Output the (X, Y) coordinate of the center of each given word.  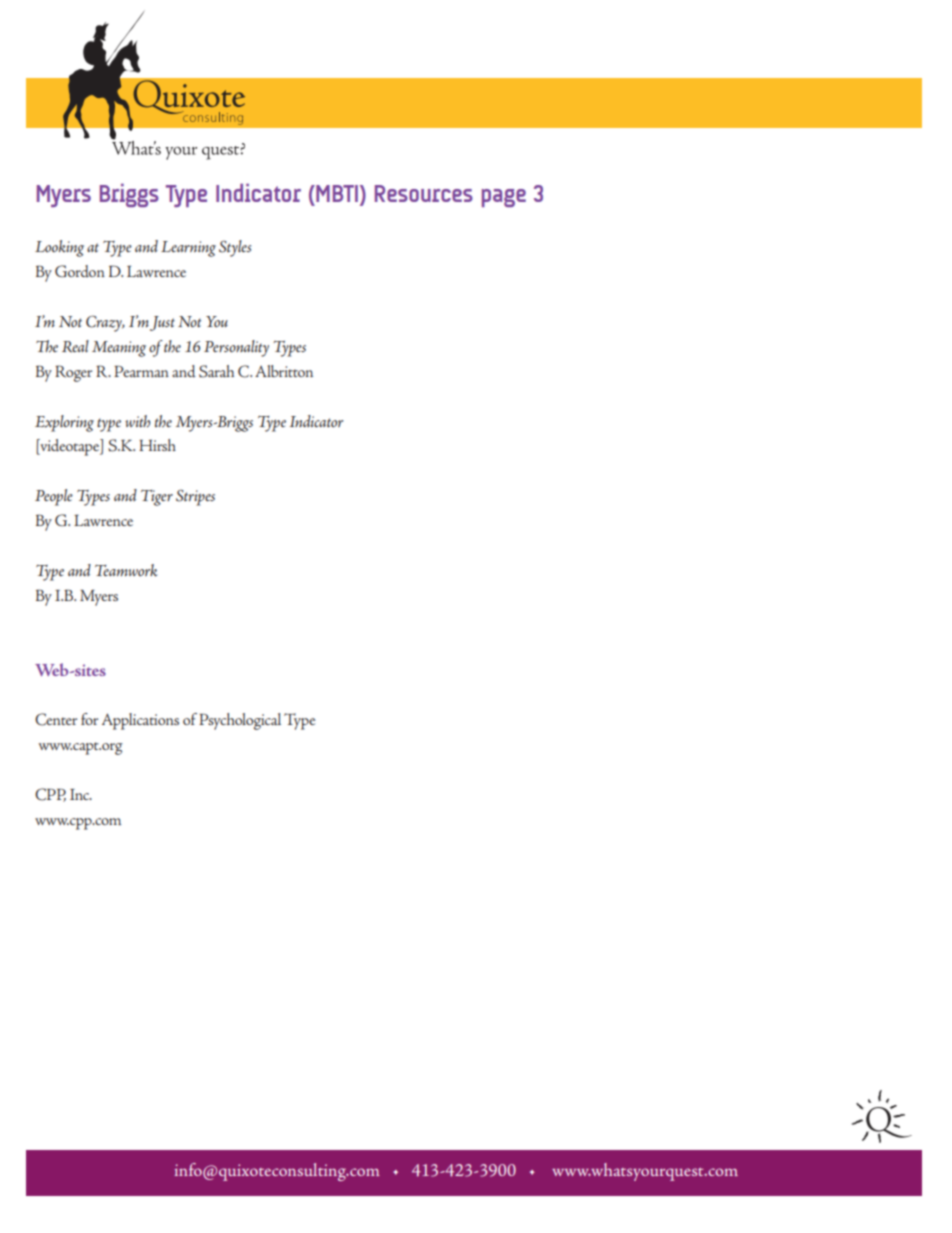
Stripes (195, 497)
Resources (424, 193)
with (137, 421)
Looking (59, 248)
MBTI (336, 193)
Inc (81, 794)
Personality (236, 348)
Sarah (216, 371)
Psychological (240, 721)
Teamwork (126, 570)
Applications (140, 721)
